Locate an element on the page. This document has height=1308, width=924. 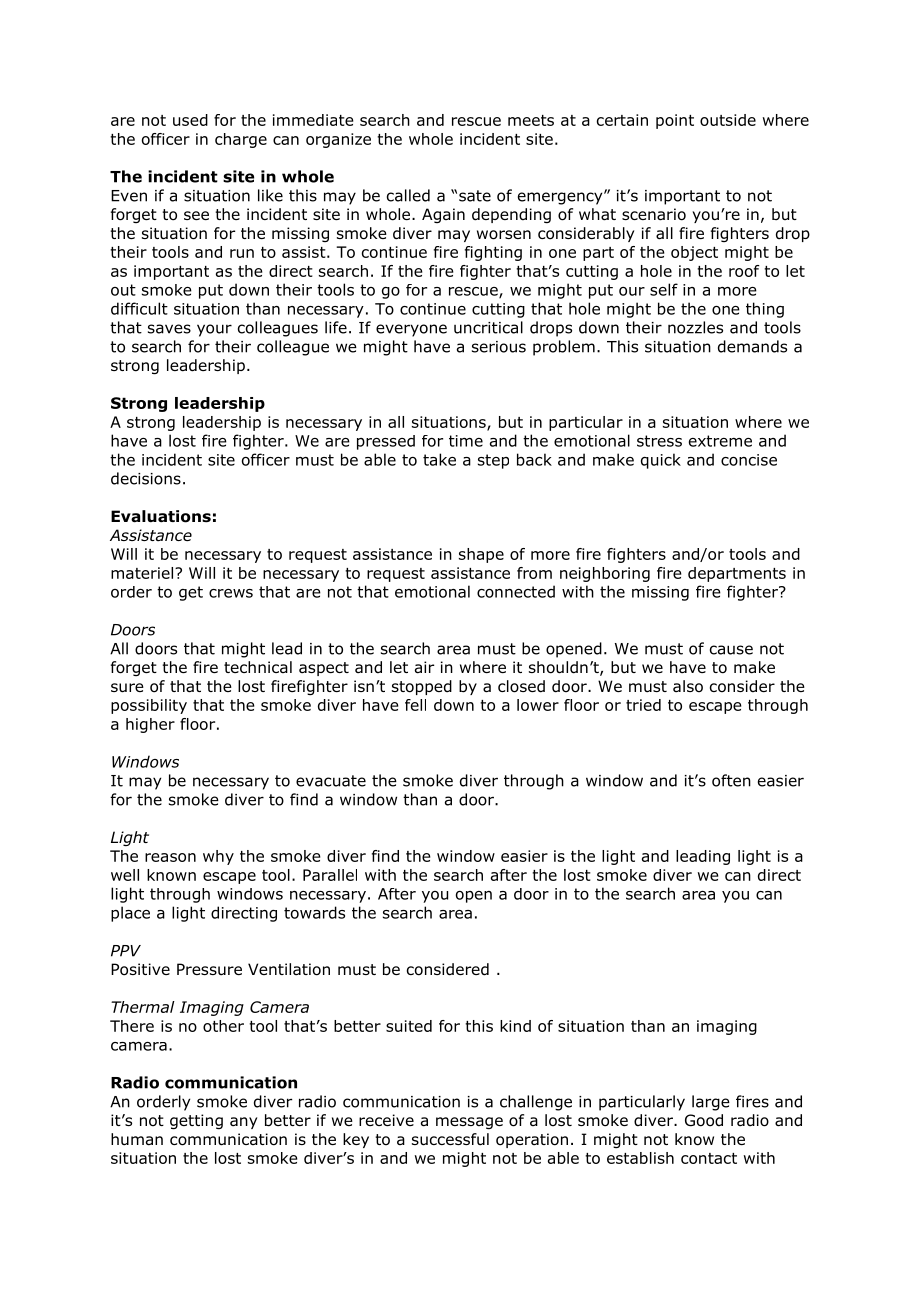
often is located at coordinates (731, 780).
